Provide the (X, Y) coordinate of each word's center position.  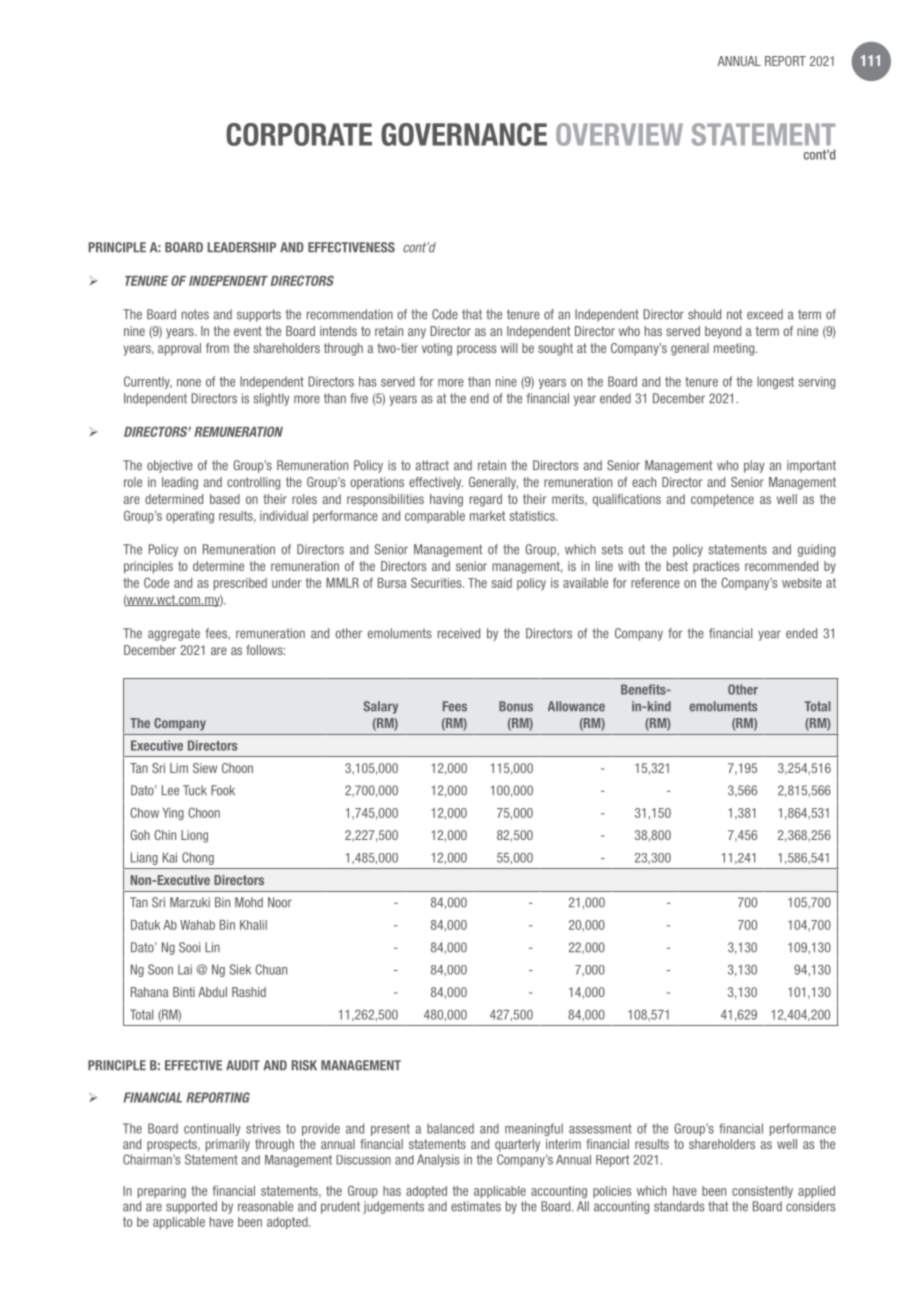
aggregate (174, 634)
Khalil (253, 925)
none (189, 383)
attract (432, 465)
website (802, 583)
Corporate (299, 134)
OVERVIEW (619, 134)
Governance (464, 134)
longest (775, 382)
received (459, 633)
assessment (600, 1129)
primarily (228, 1145)
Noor (280, 902)
